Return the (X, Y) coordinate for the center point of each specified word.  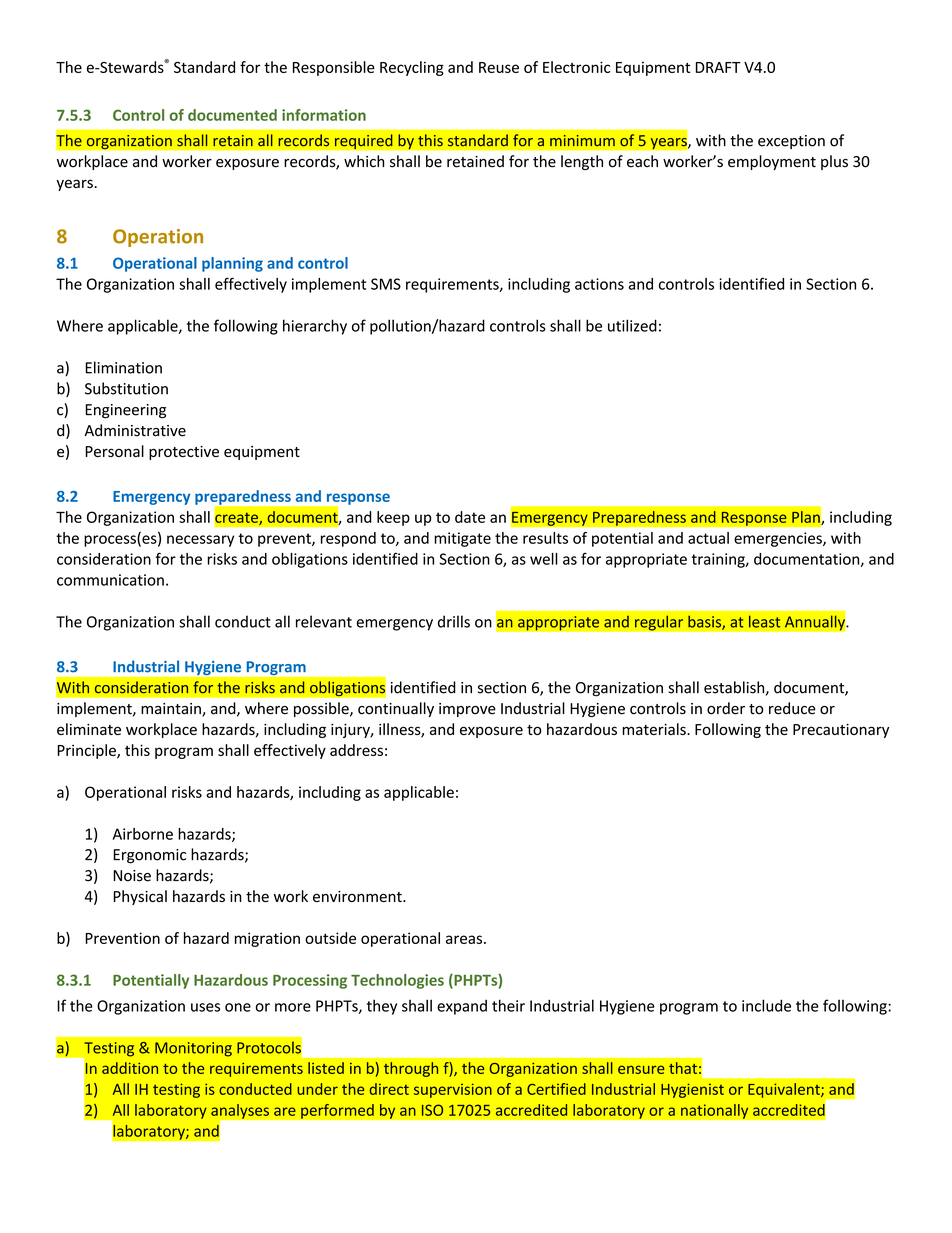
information (324, 115)
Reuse (499, 67)
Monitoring (193, 1049)
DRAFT (718, 67)
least (764, 621)
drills (454, 621)
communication (110, 580)
